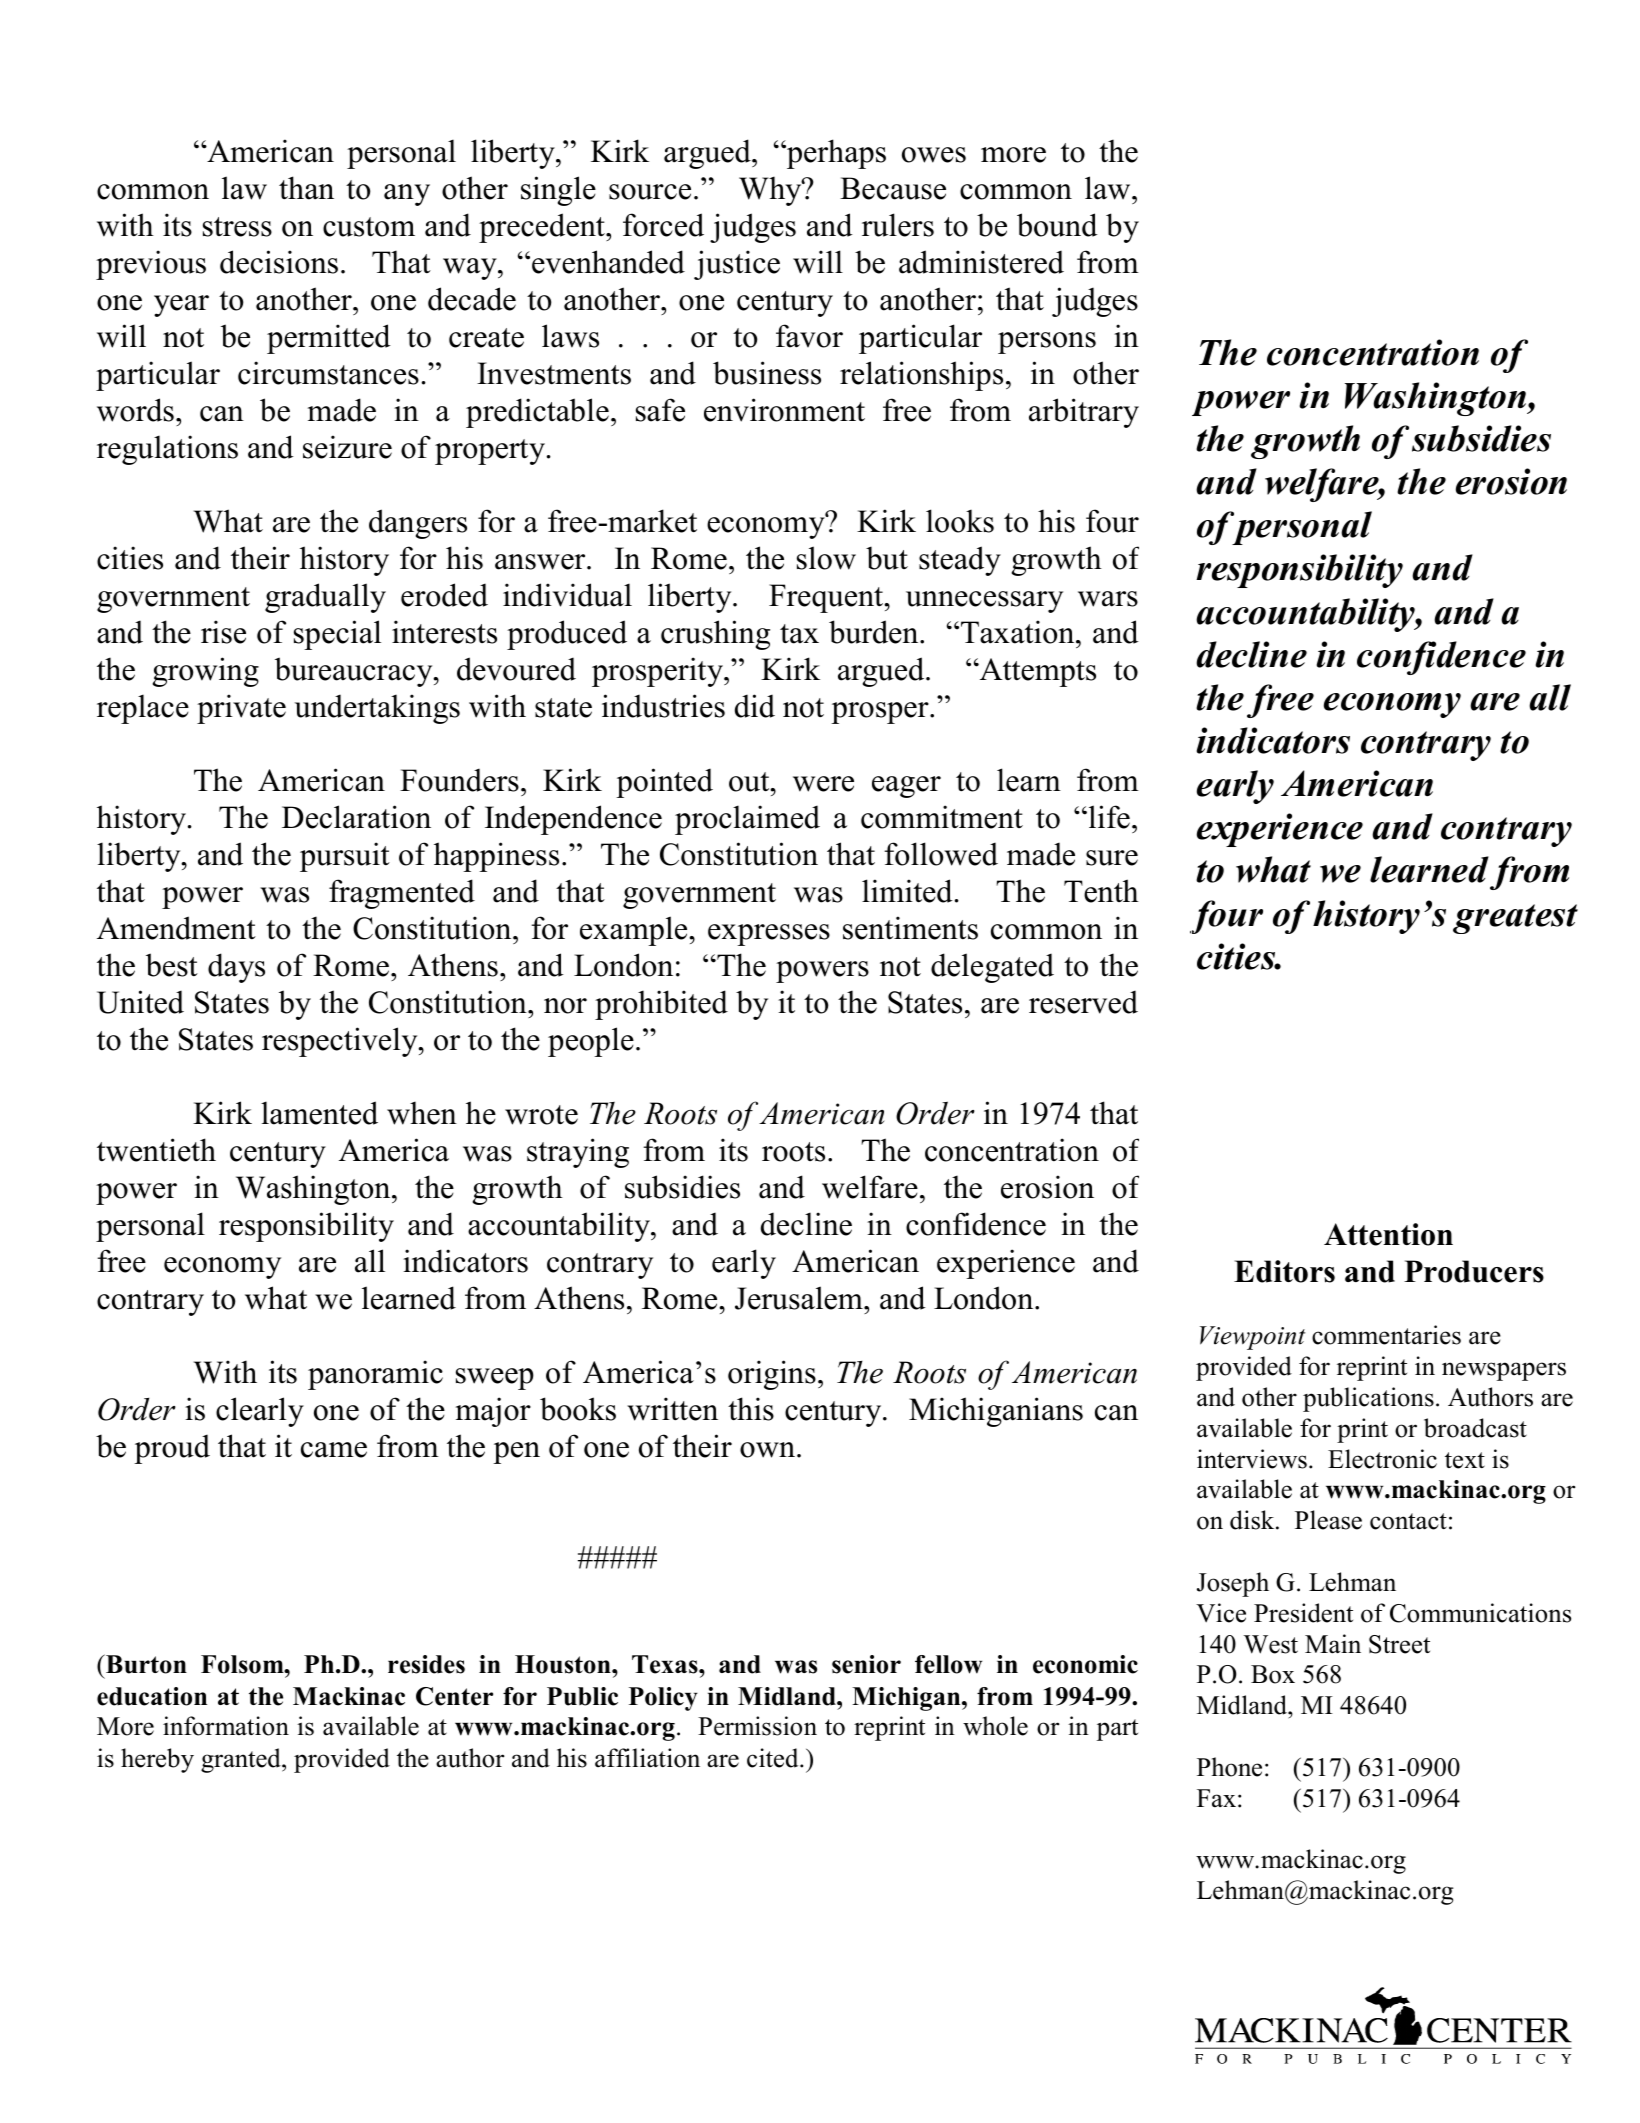  What do you see at coordinates (319, 1113) in the screenshot?
I see `lamented` at bounding box center [319, 1113].
